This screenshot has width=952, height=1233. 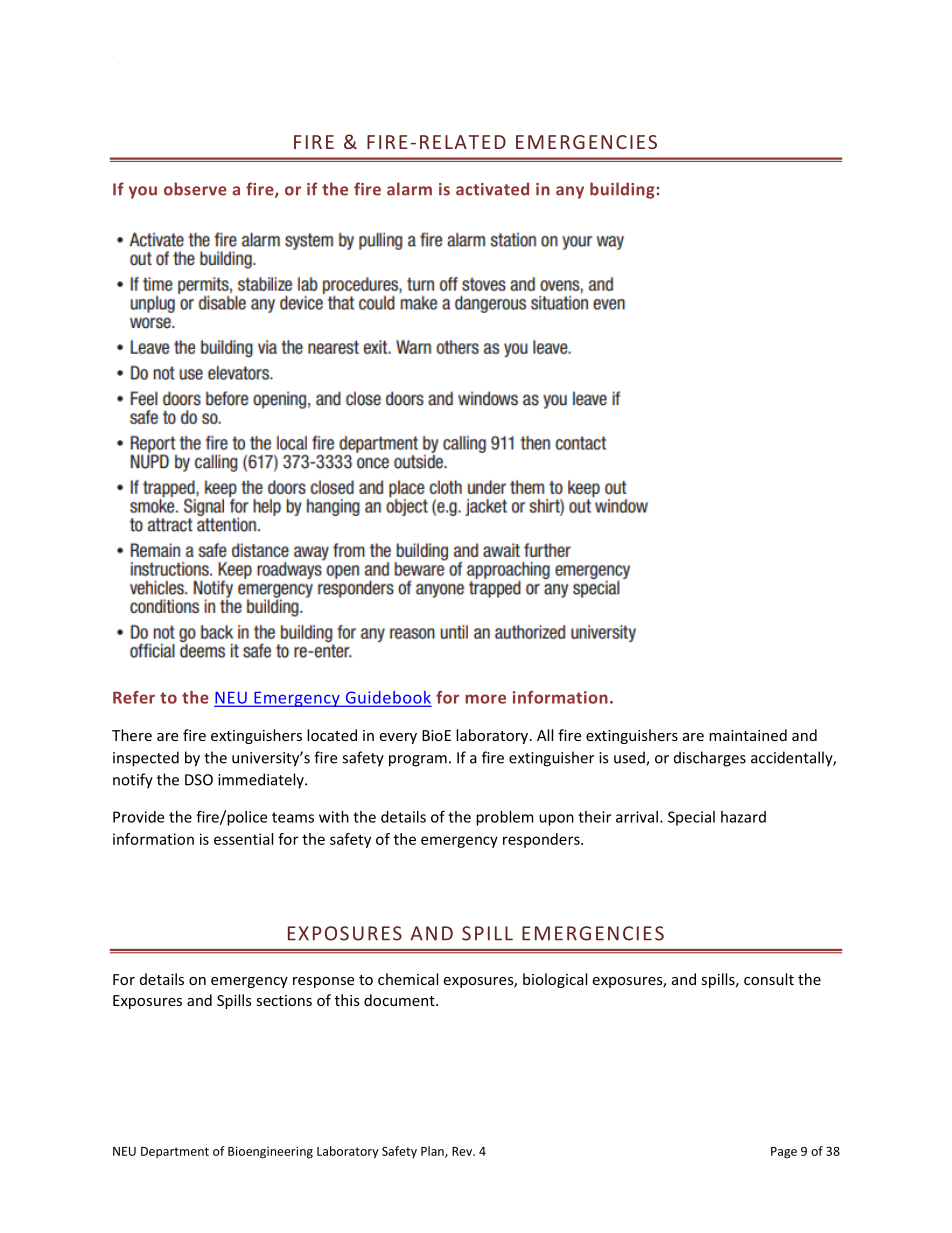 What do you see at coordinates (134, 697) in the screenshot?
I see `Refer` at bounding box center [134, 697].
